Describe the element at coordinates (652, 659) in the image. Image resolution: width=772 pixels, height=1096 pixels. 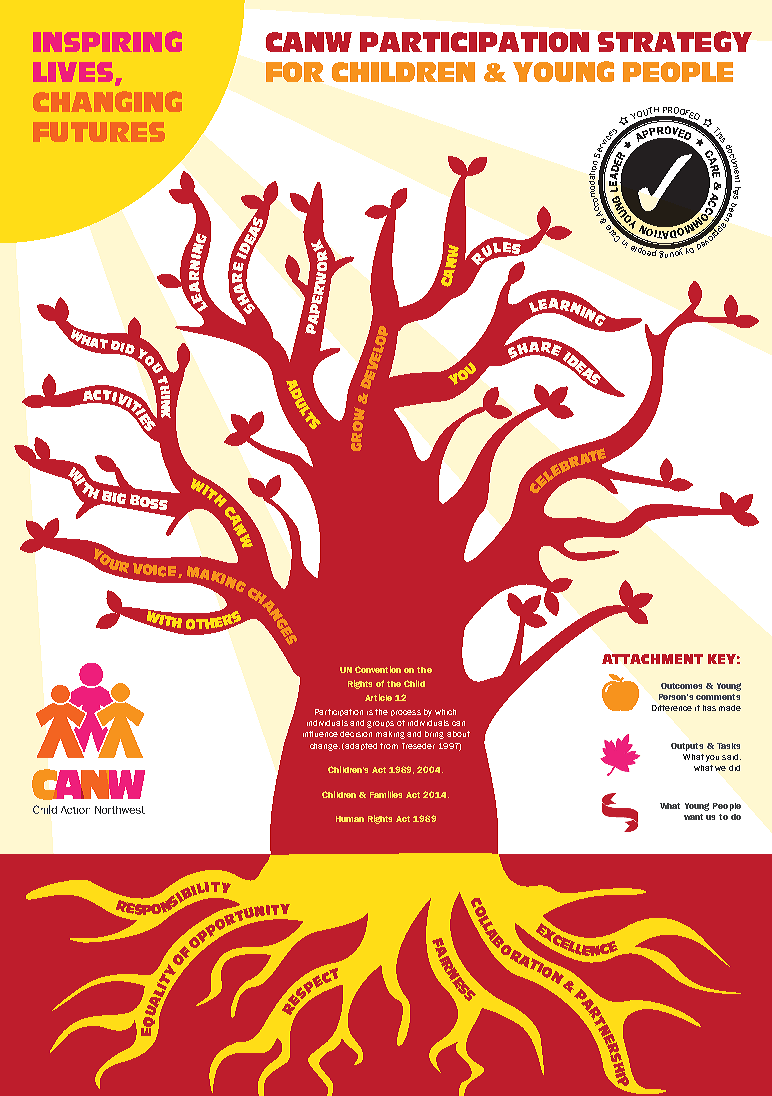
I see `ATTACHMENT` at that location.
